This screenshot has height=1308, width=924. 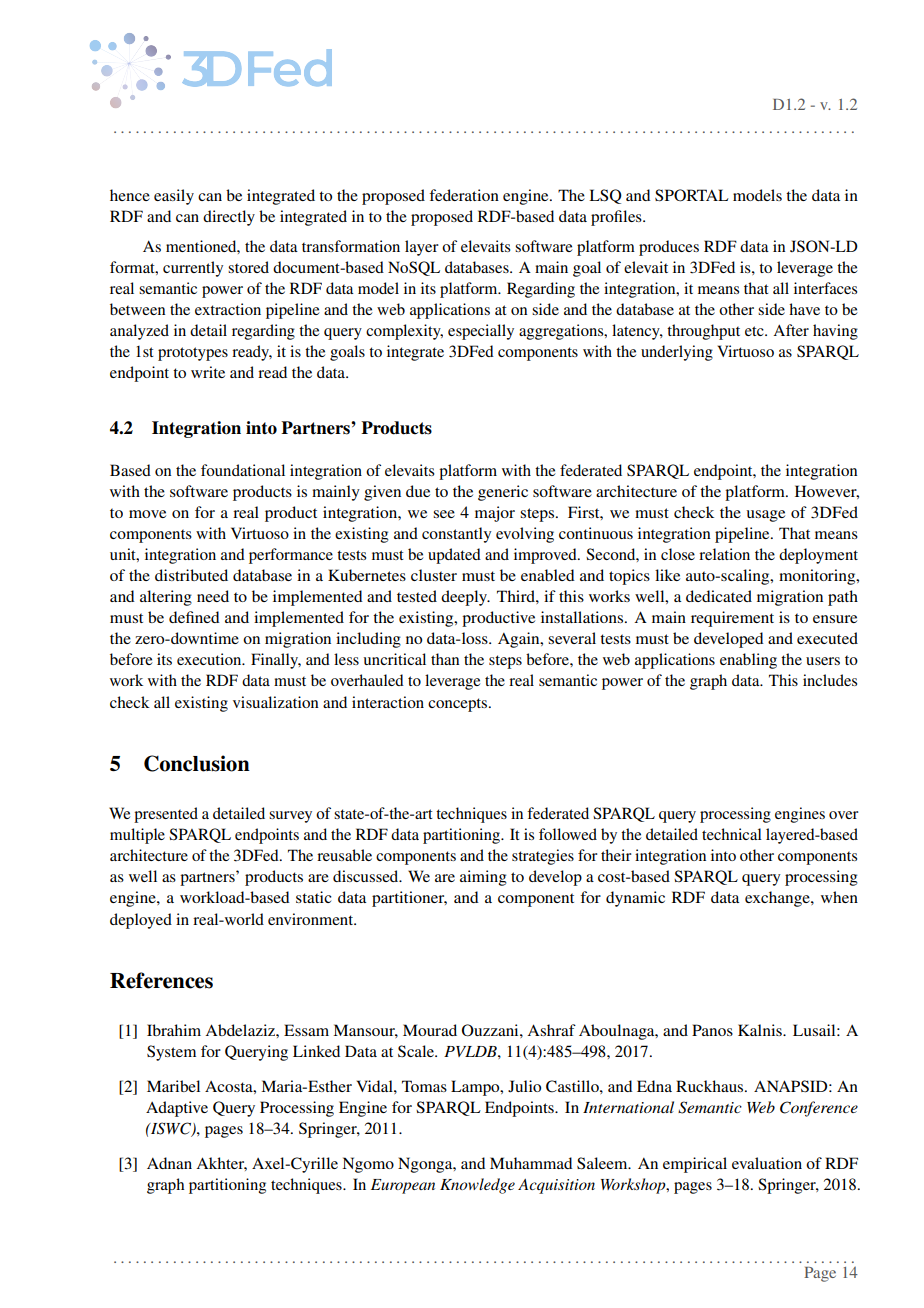 I want to click on Akhter, so click(x=221, y=1164).
